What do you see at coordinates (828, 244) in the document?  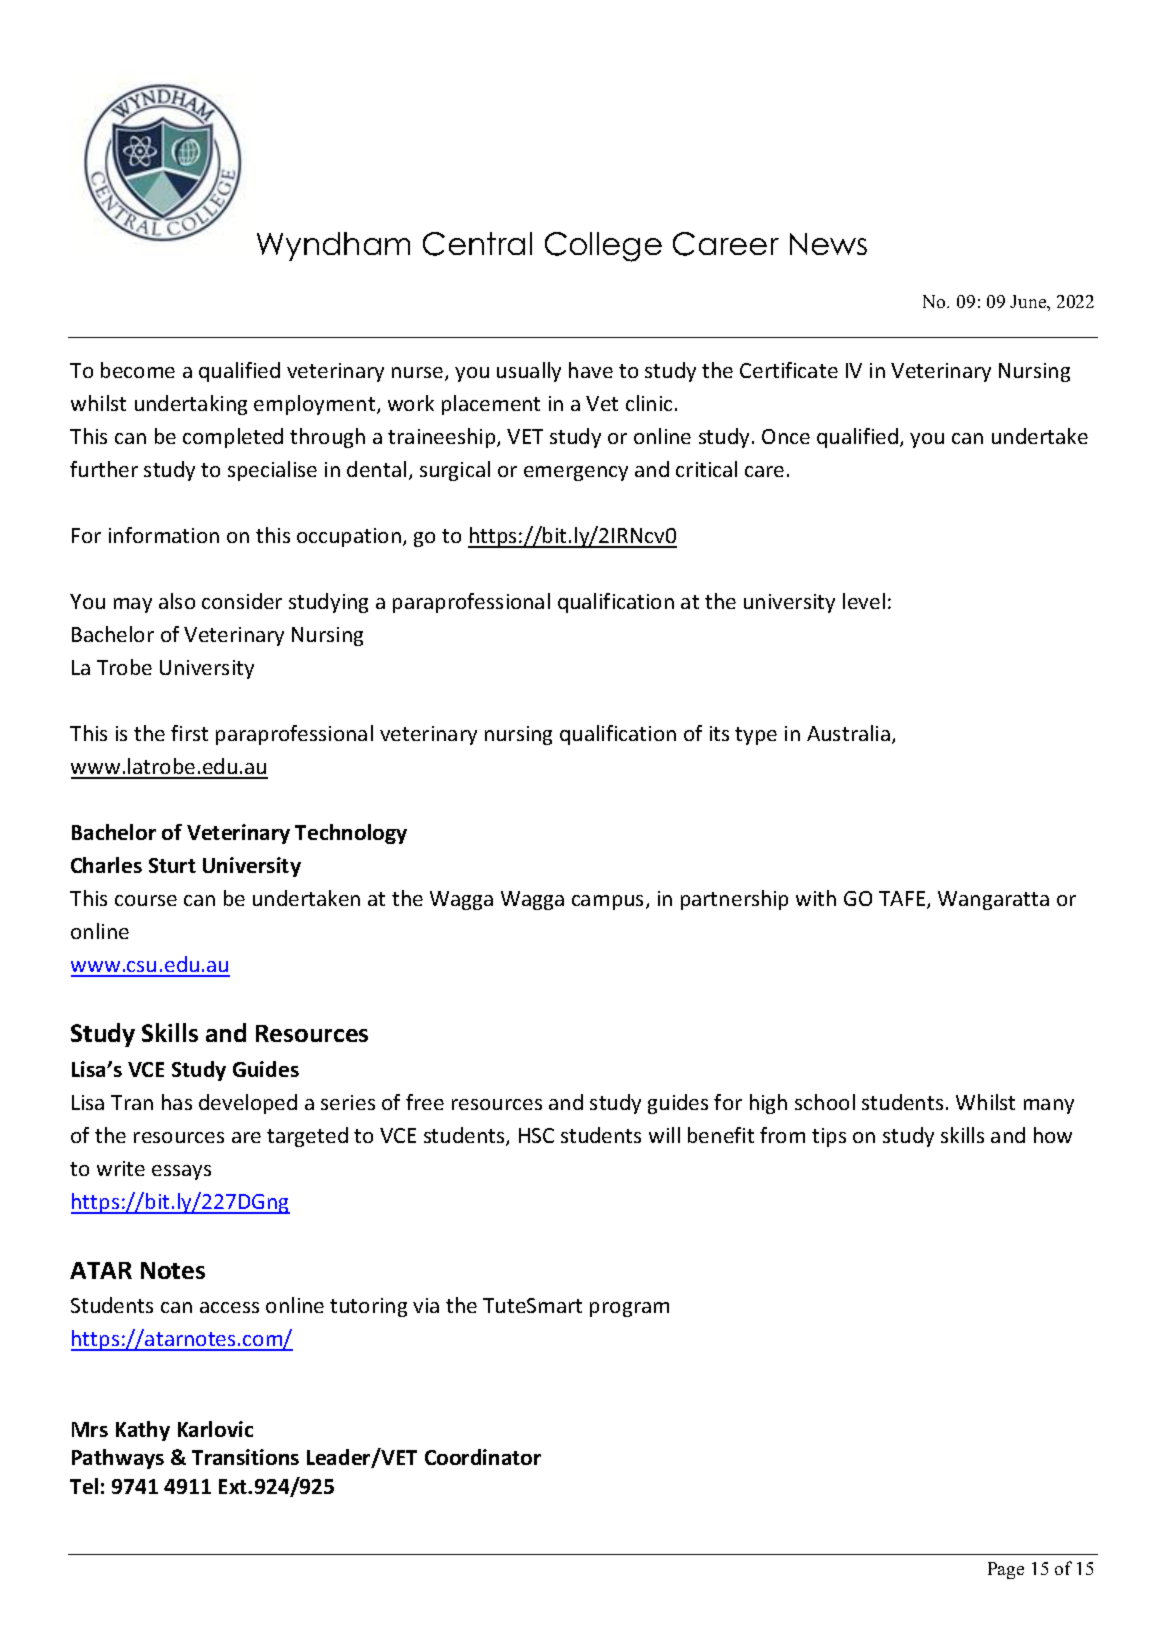 I see `News` at bounding box center [828, 244].
